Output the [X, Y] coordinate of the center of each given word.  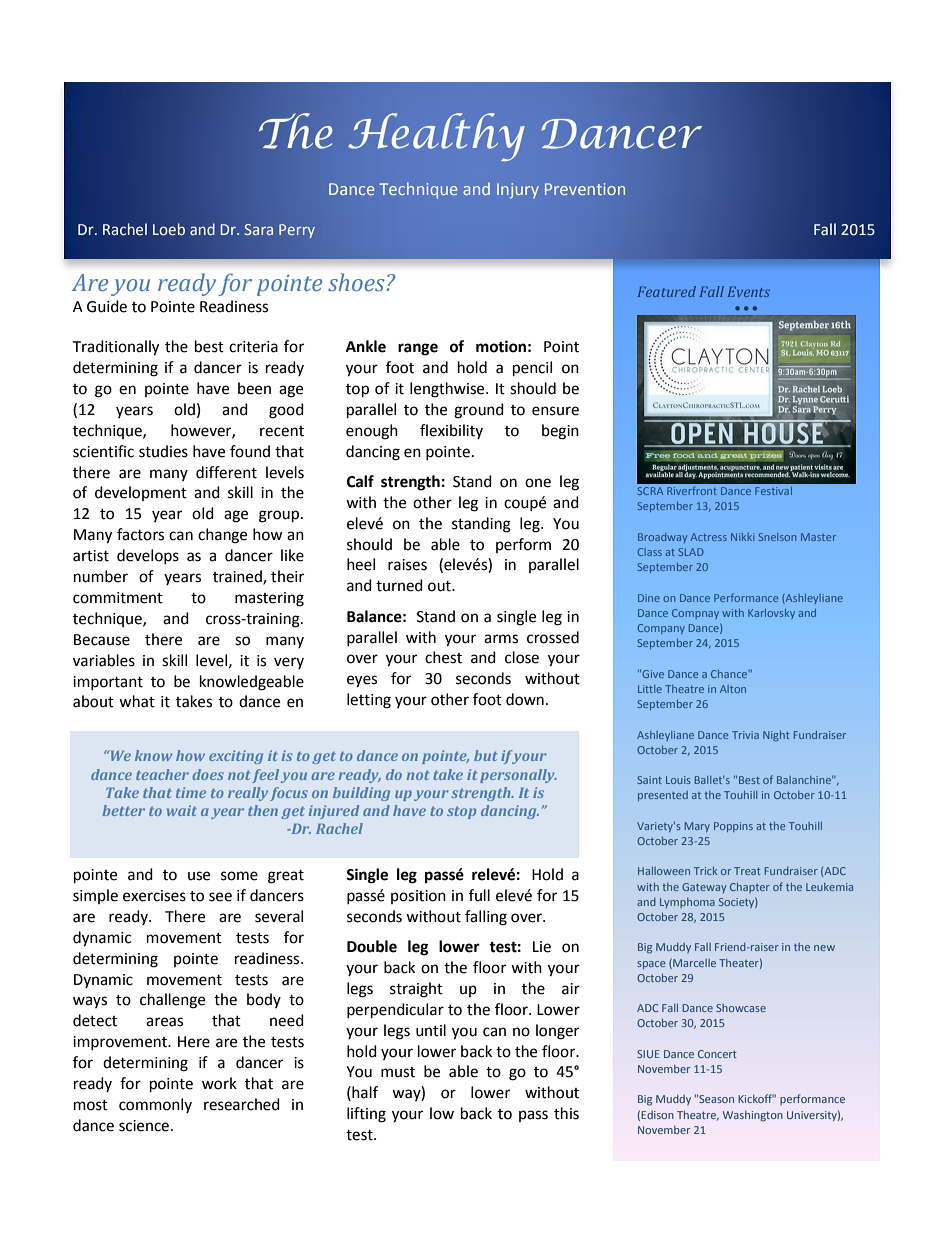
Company [661, 629]
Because [102, 640]
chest [443, 657]
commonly [155, 1105]
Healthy [436, 137]
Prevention [585, 189]
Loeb [169, 229]
